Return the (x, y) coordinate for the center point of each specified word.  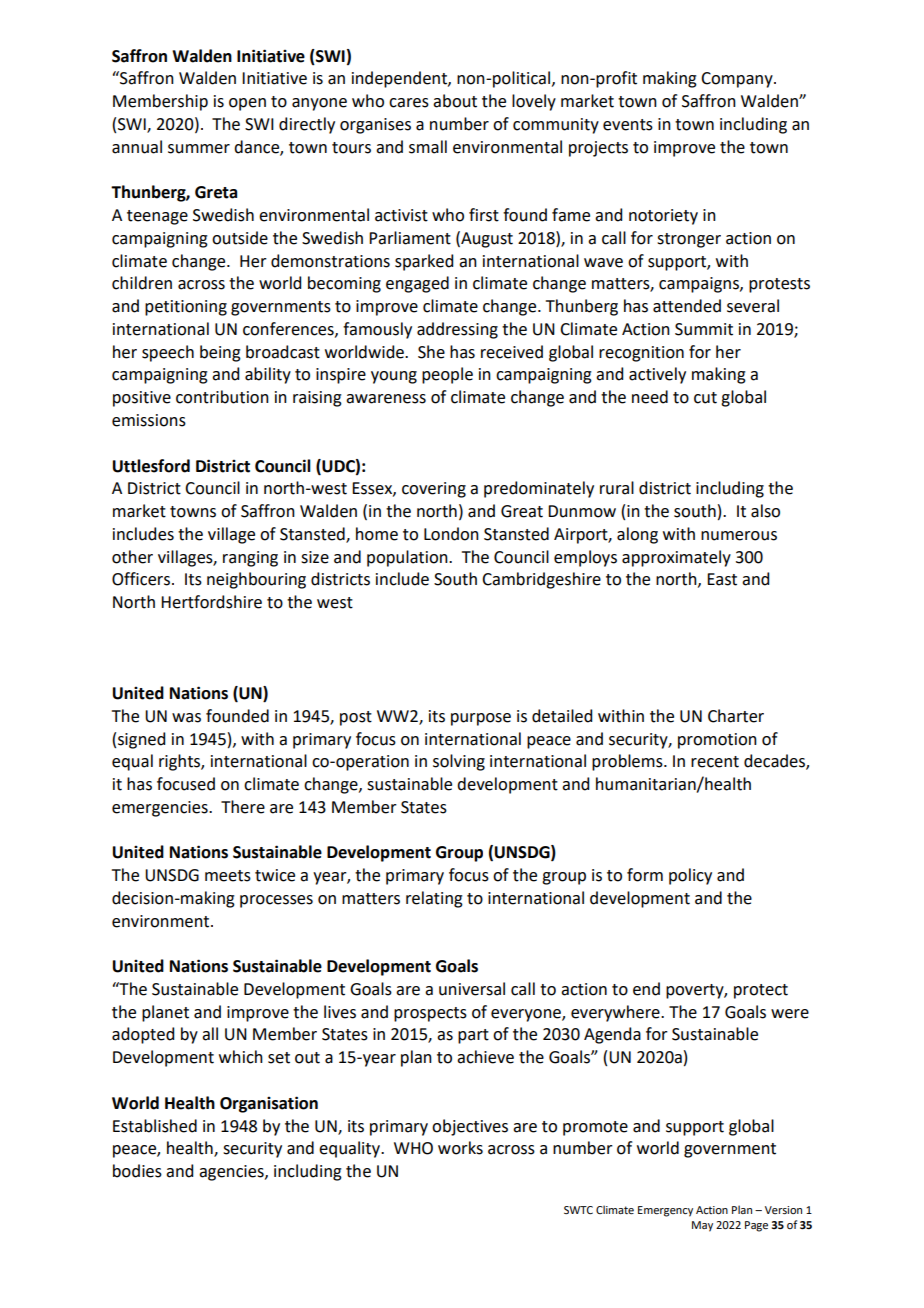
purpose (481, 719)
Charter (736, 716)
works (460, 1148)
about (455, 101)
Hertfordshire (211, 602)
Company (738, 80)
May (702, 1226)
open (247, 104)
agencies (232, 1173)
